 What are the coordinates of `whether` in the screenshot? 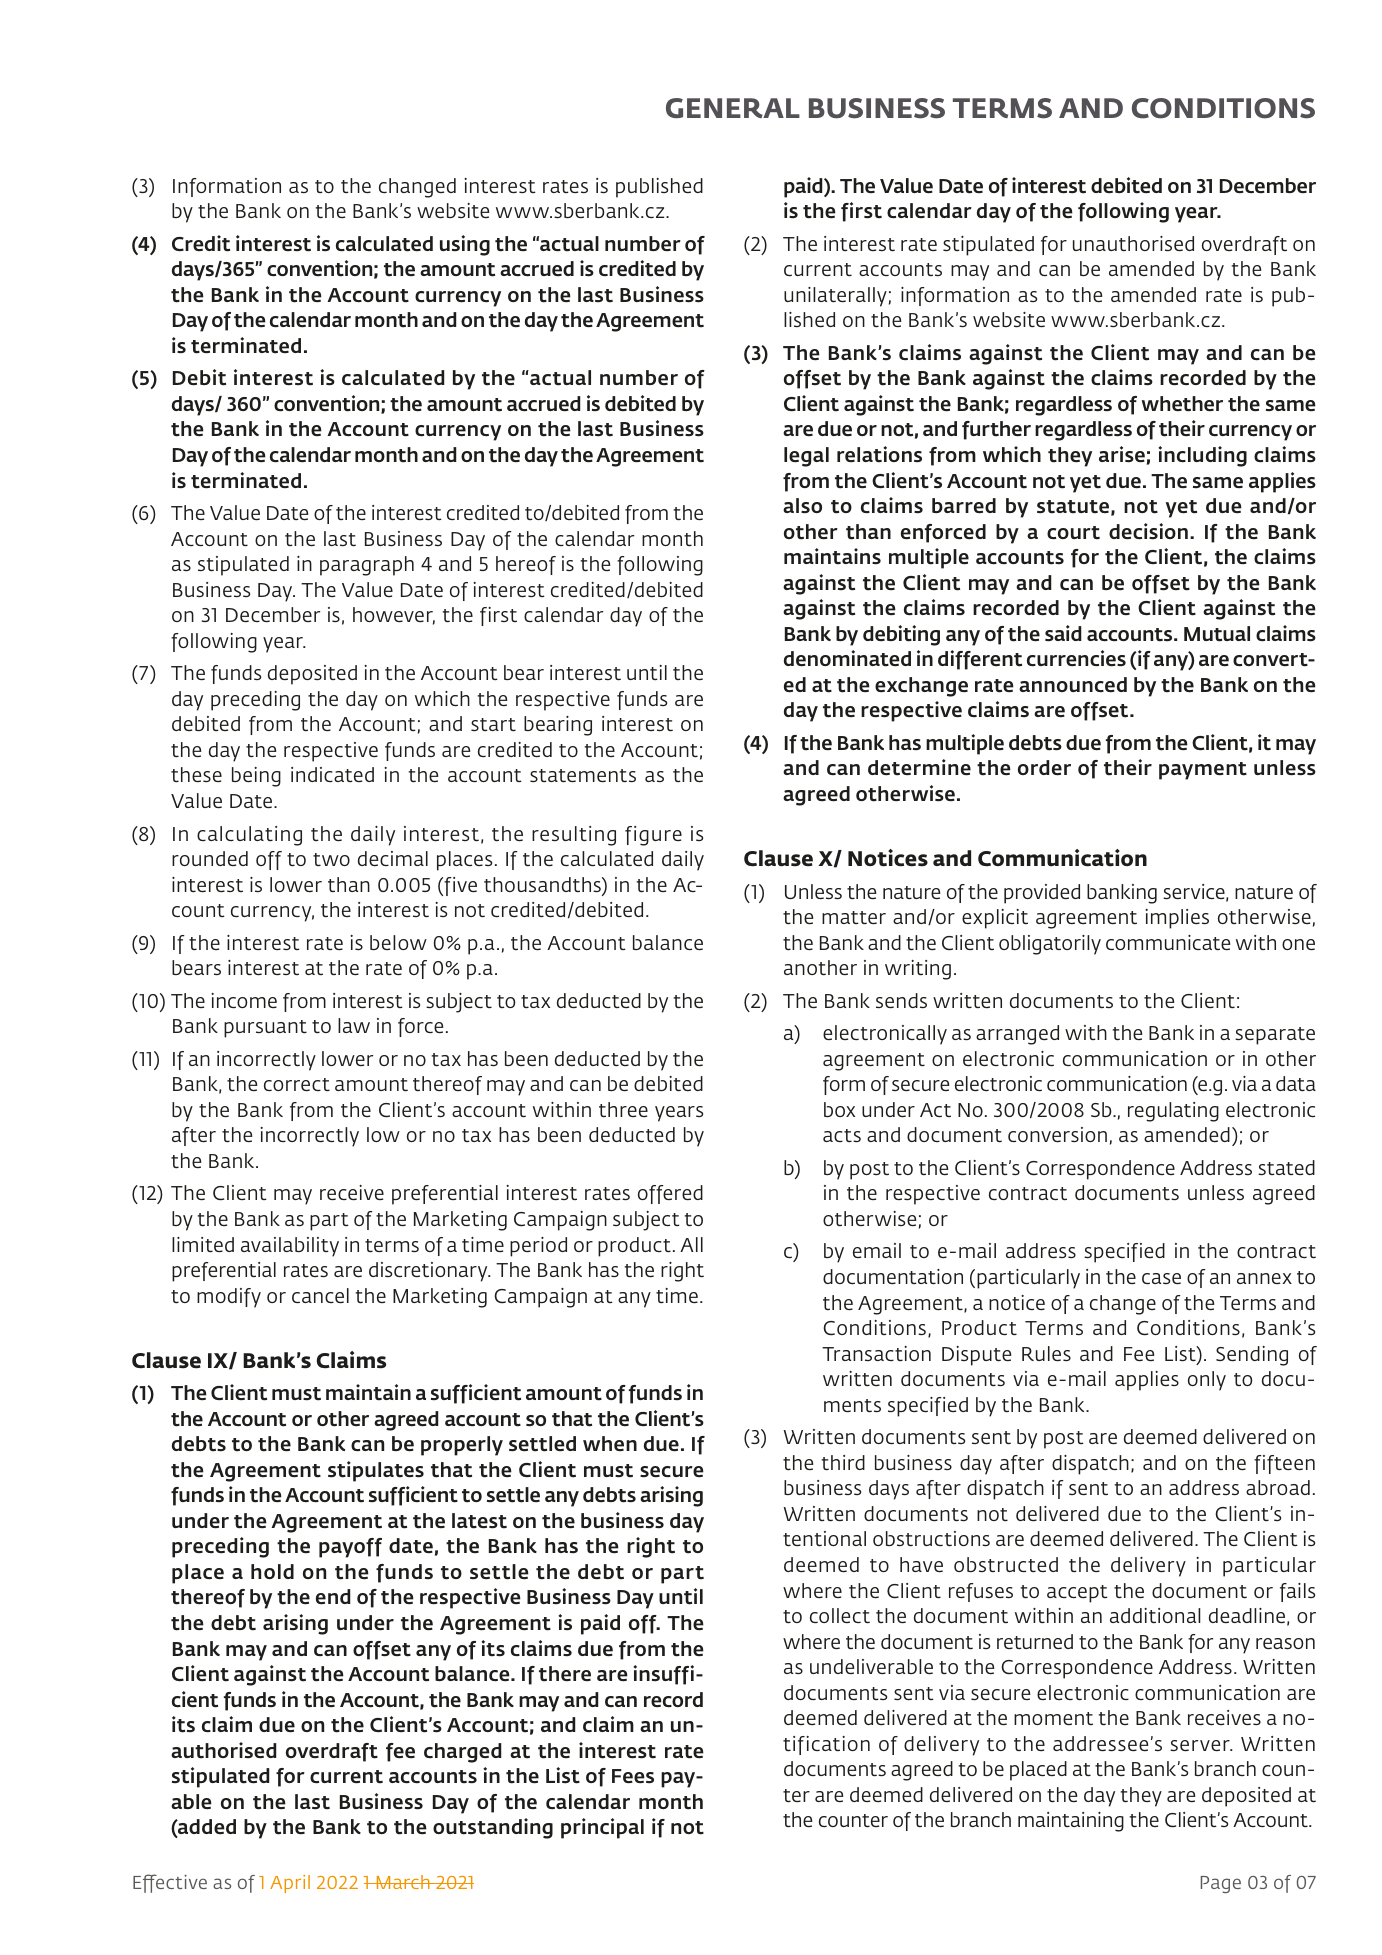 It's located at (1182, 404).
